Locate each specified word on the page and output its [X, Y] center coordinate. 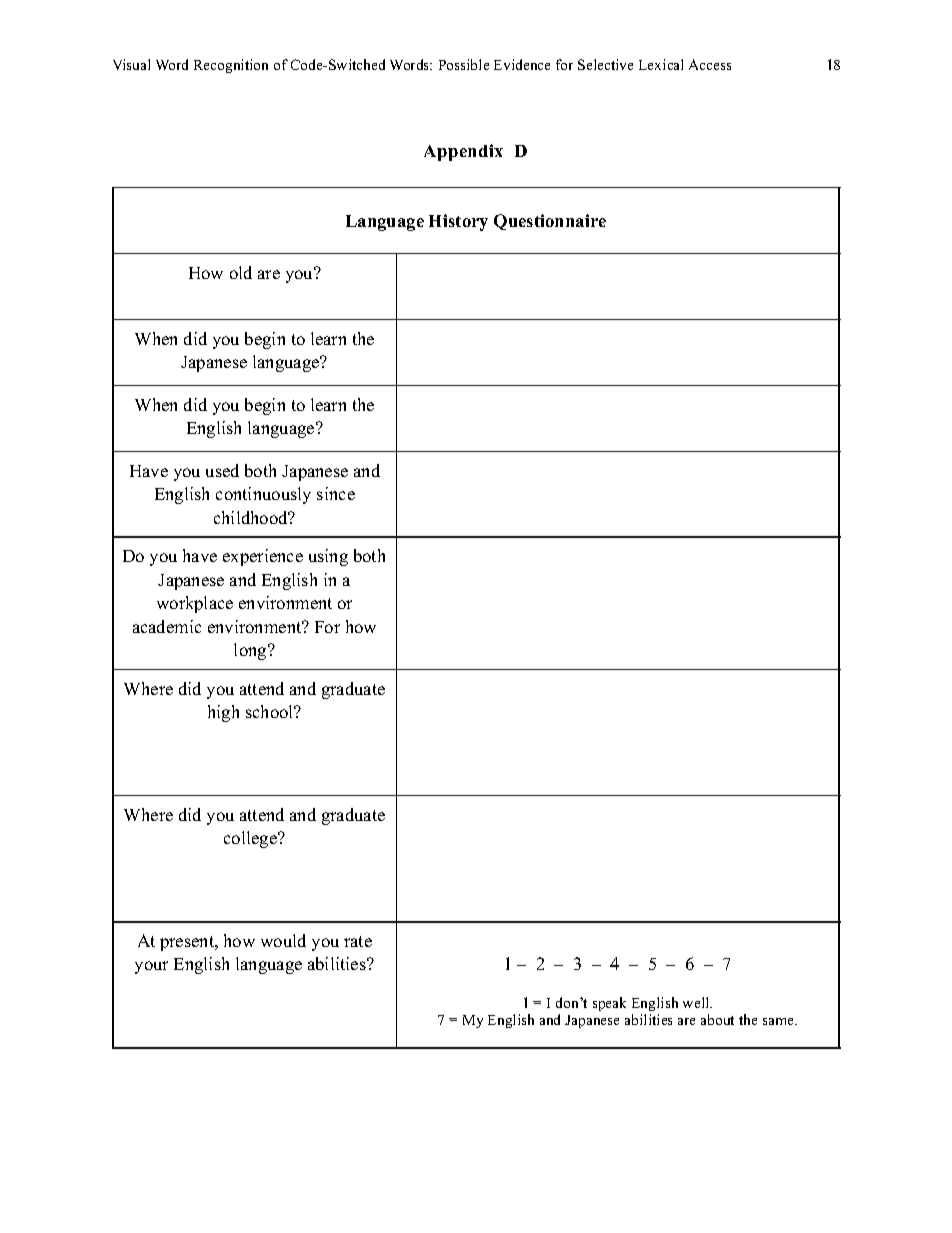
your [151, 967]
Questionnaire [550, 222]
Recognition [231, 66]
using [328, 557]
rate [358, 941]
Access [710, 64]
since [336, 493]
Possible [464, 64]
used [222, 470]
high [223, 713]
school [271, 711]
